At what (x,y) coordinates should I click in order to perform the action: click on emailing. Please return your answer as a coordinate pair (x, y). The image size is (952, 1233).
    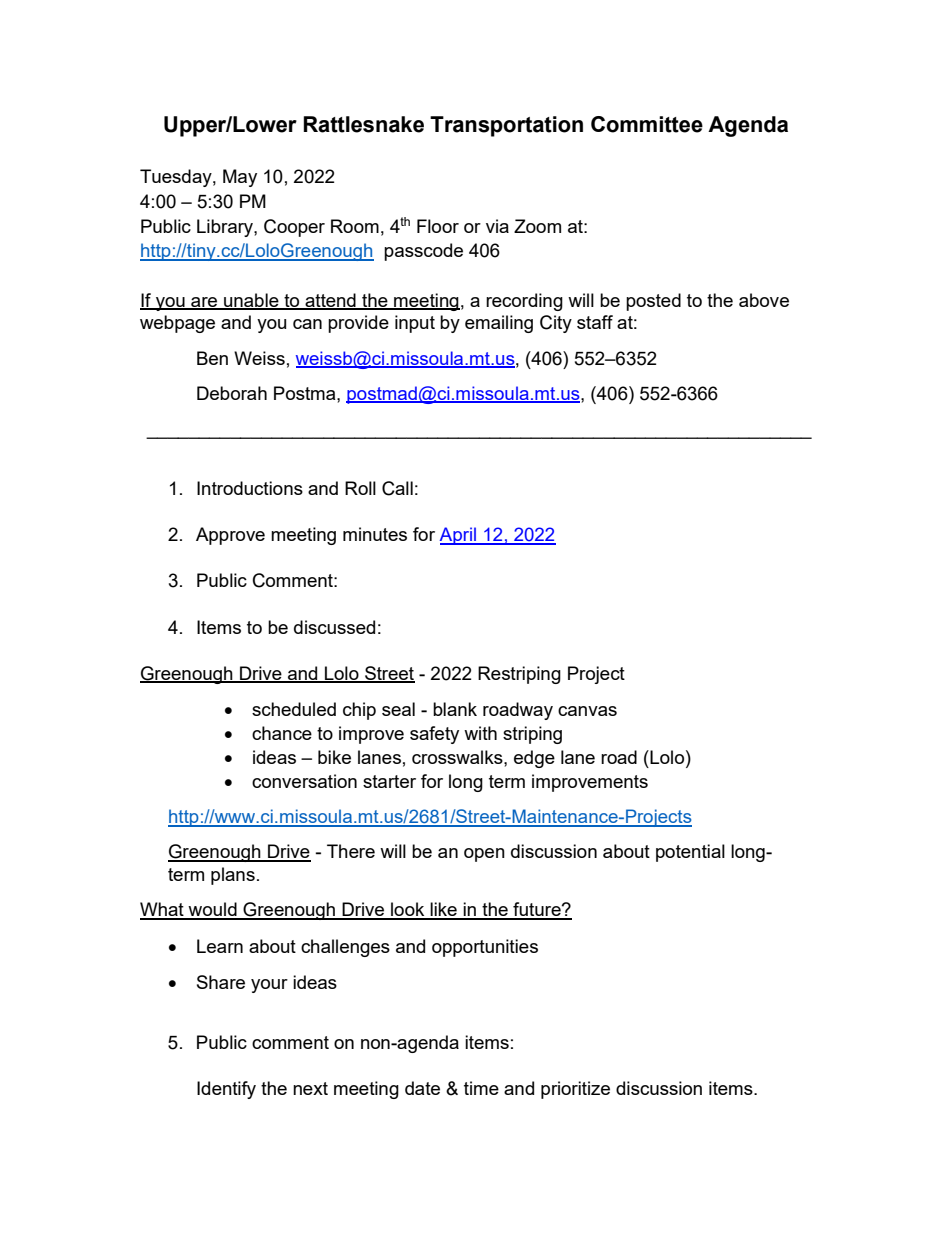
    Looking at the image, I should click on (499, 324).
